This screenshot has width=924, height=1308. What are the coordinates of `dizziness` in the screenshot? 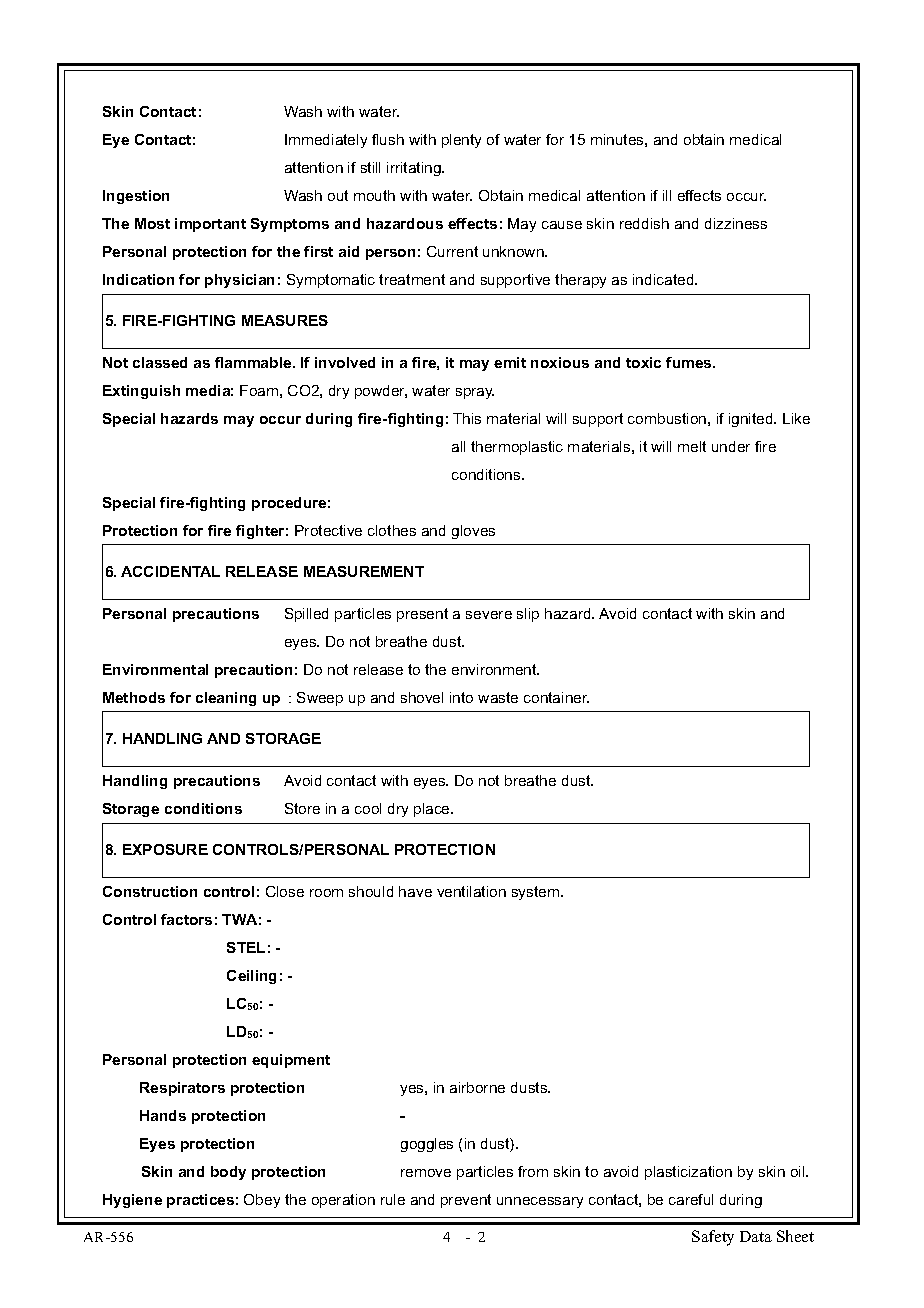 It's located at (736, 223).
